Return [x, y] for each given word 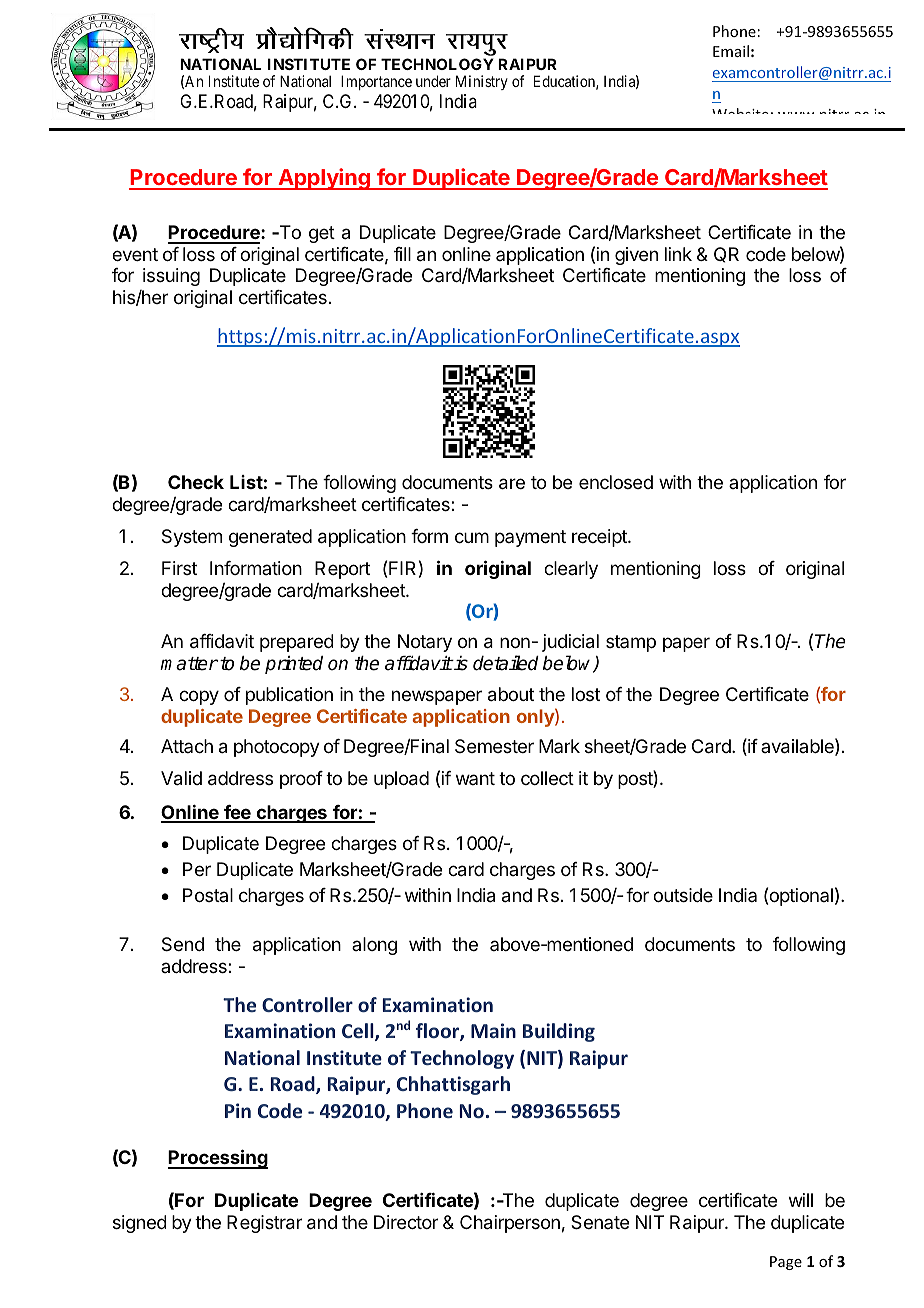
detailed [506, 663]
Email [731, 51]
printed [294, 665]
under [433, 81]
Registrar [264, 1224]
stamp [631, 643]
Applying [324, 179]
